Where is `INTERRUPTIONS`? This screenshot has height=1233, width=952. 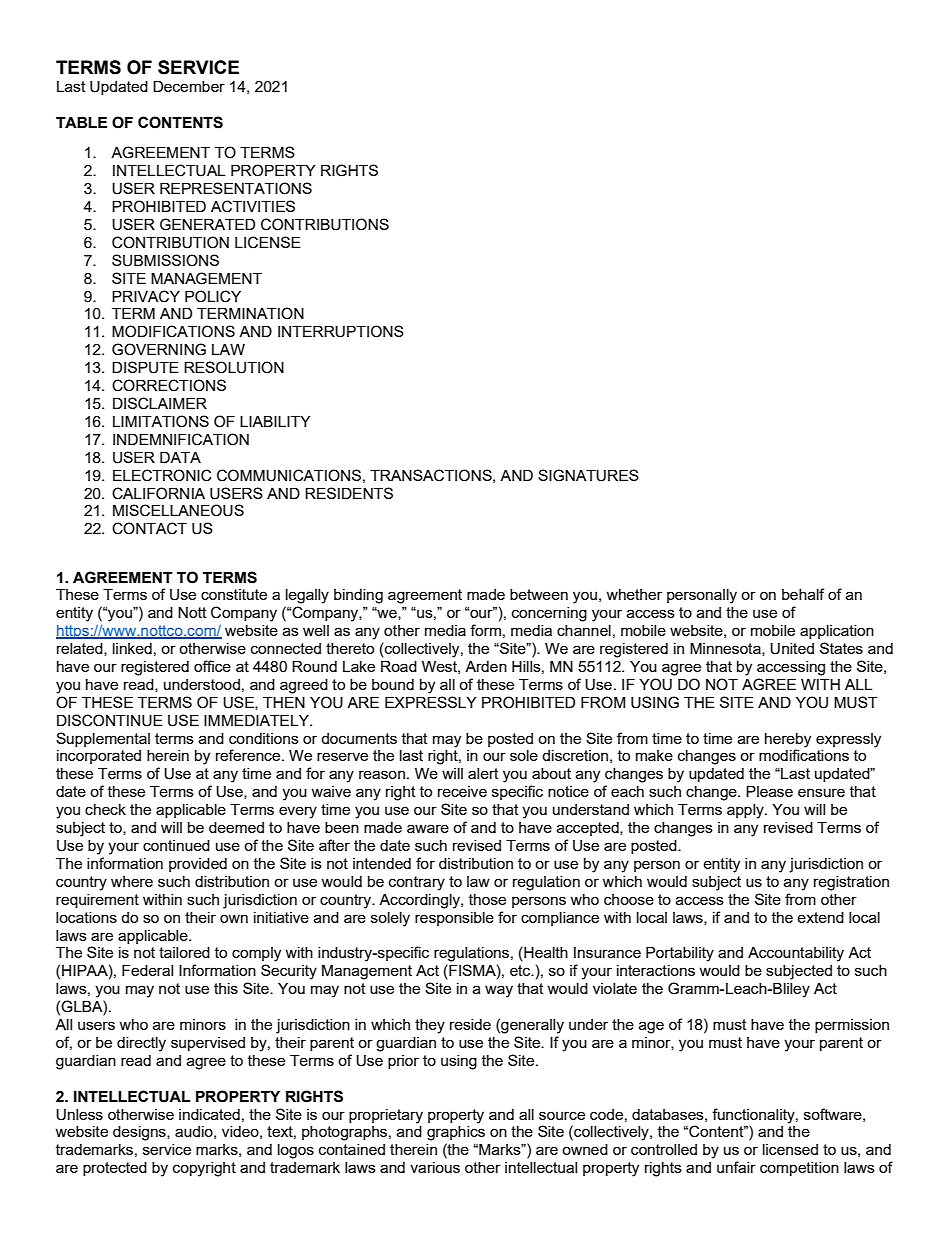
INTERRUPTIONS is located at coordinates (341, 331).
